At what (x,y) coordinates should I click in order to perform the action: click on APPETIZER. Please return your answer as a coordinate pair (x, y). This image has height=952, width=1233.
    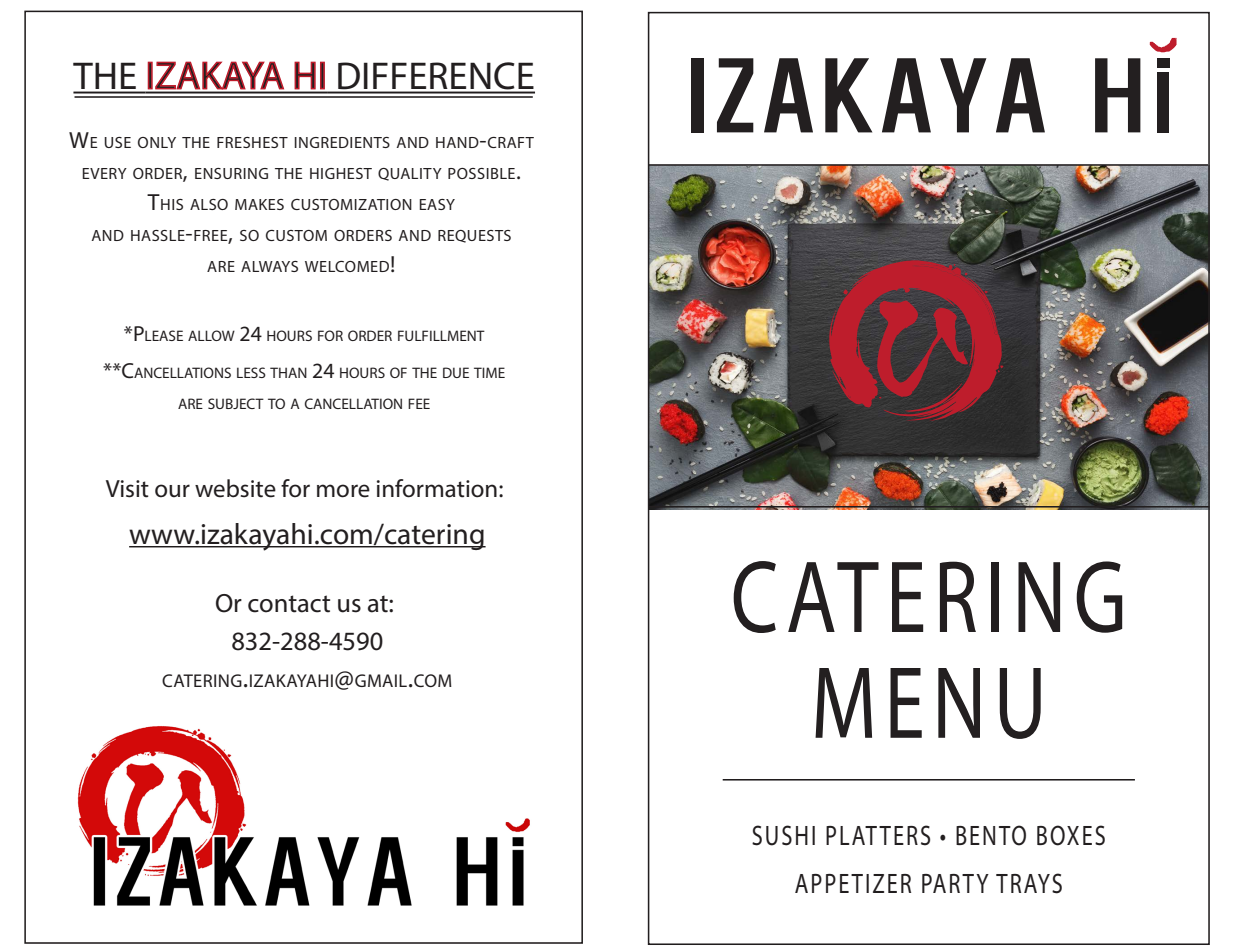
    Looking at the image, I should click on (853, 883).
